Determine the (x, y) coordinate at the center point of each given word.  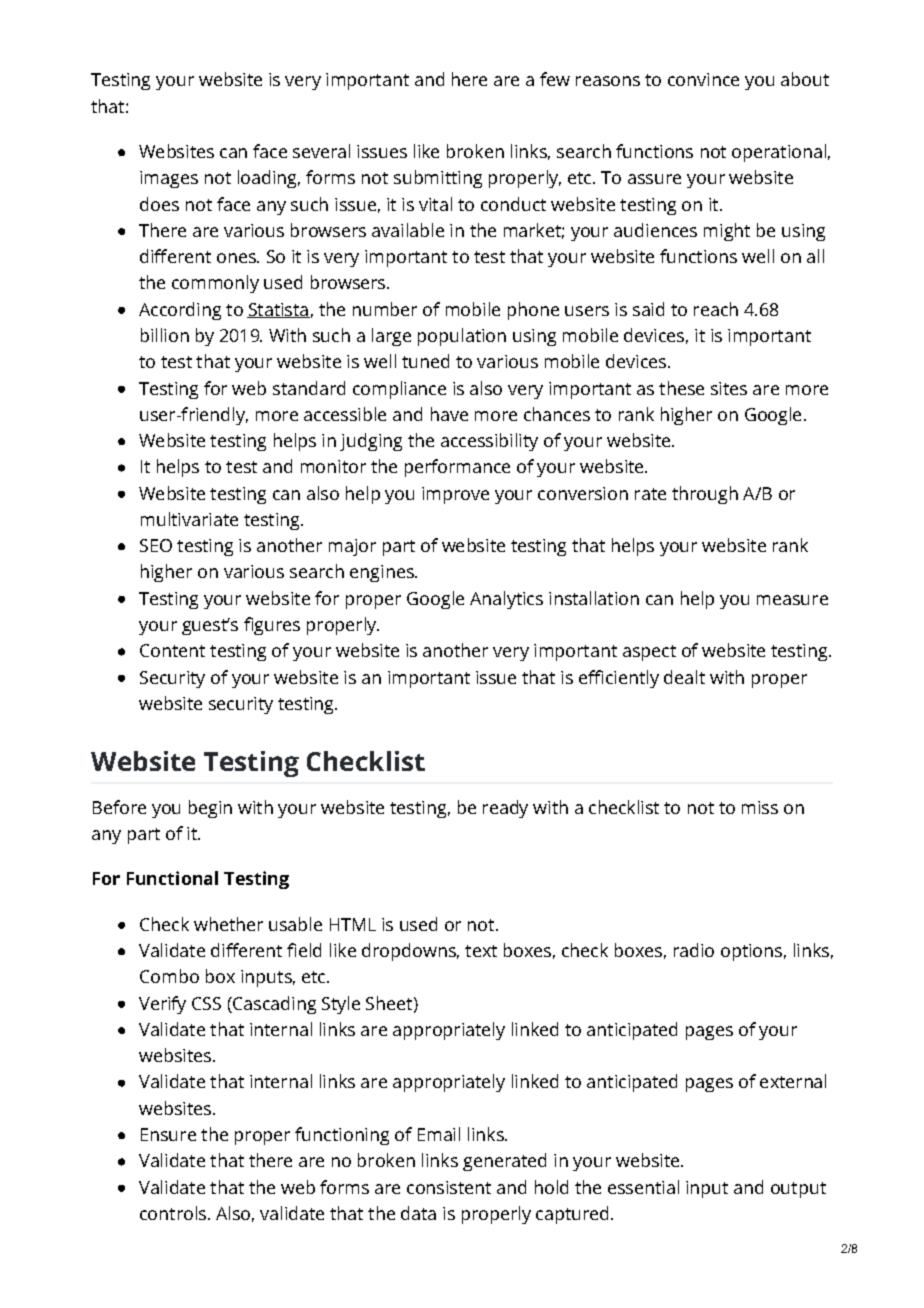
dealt (684, 677)
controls (173, 1213)
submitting (438, 179)
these (681, 388)
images (169, 179)
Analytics (506, 600)
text (481, 951)
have (449, 414)
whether (228, 924)
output (798, 1190)
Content (172, 650)
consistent (449, 1187)
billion (165, 335)
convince (703, 79)
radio (694, 950)
